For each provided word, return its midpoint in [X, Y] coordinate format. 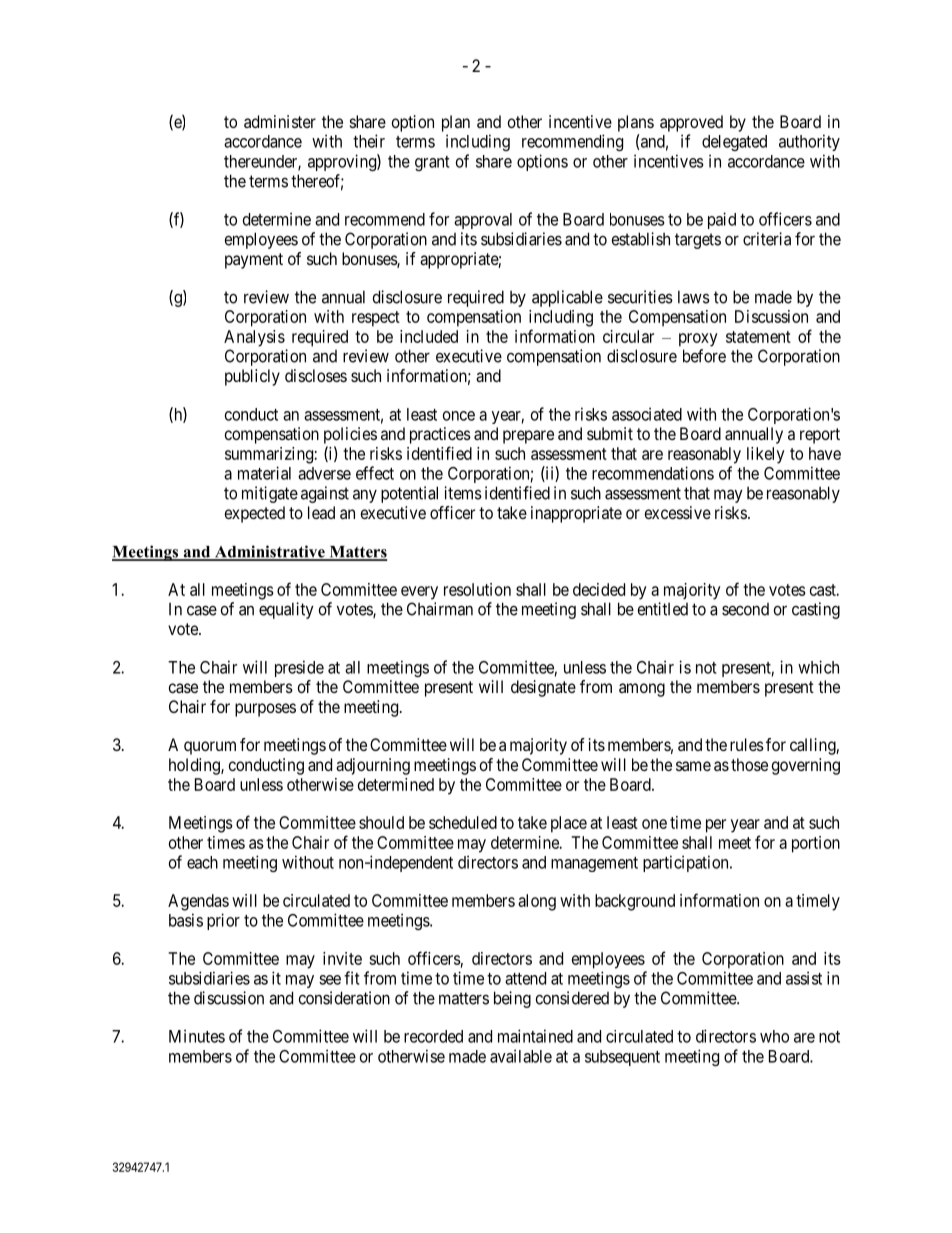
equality [286, 610]
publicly [252, 377]
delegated [734, 143]
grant [432, 163]
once [459, 416]
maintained [535, 1036]
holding [195, 766]
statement [758, 337]
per [716, 826]
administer [280, 121]
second [745, 609]
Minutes [197, 1036]
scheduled [463, 822]
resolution [477, 589]
